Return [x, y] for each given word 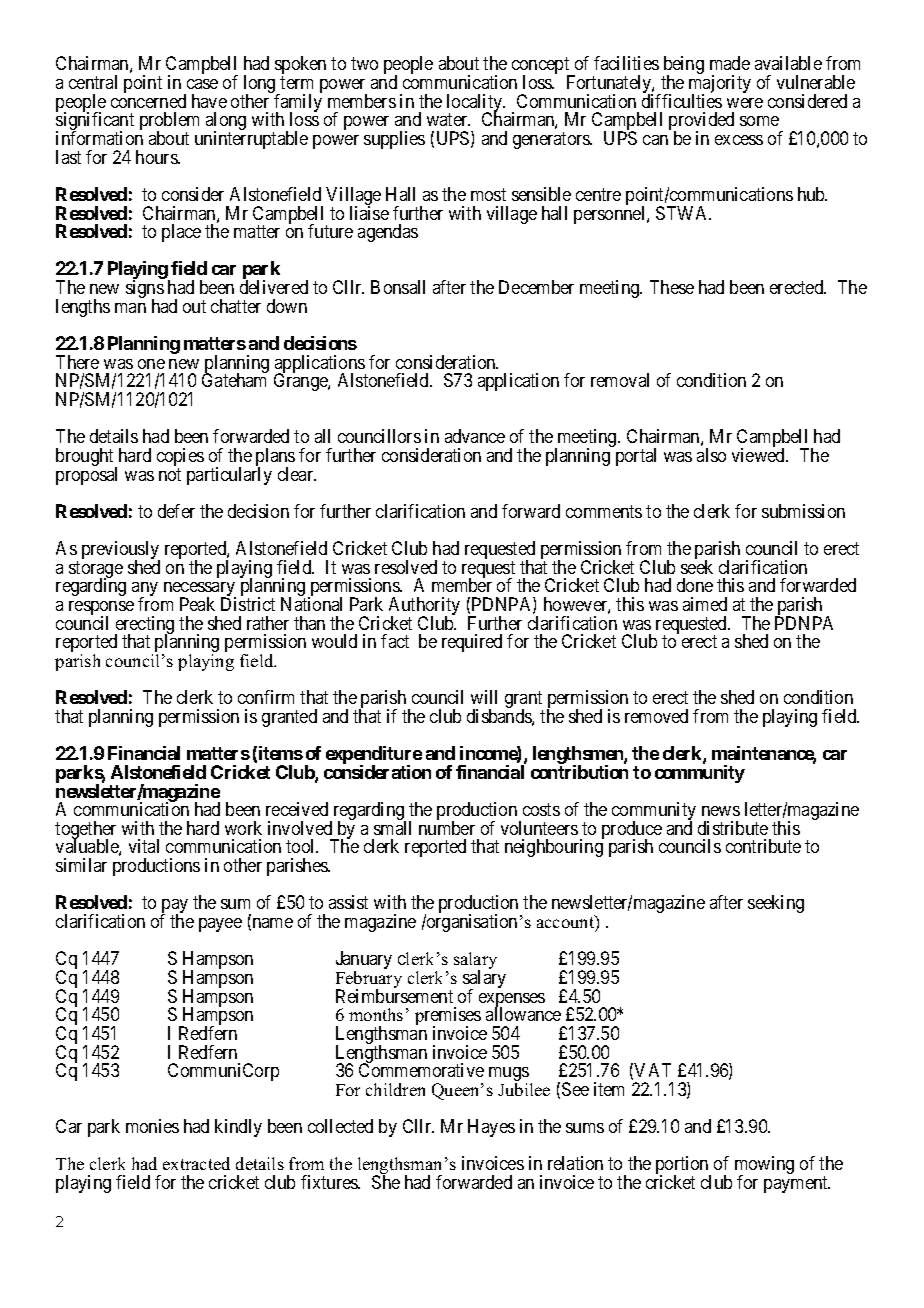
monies [152, 1126]
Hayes [491, 1128]
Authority [424, 607]
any [145, 590]
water [448, 120]
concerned [148, 101]
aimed [705, 604]
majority [720, 85]
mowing [764, 1166]
